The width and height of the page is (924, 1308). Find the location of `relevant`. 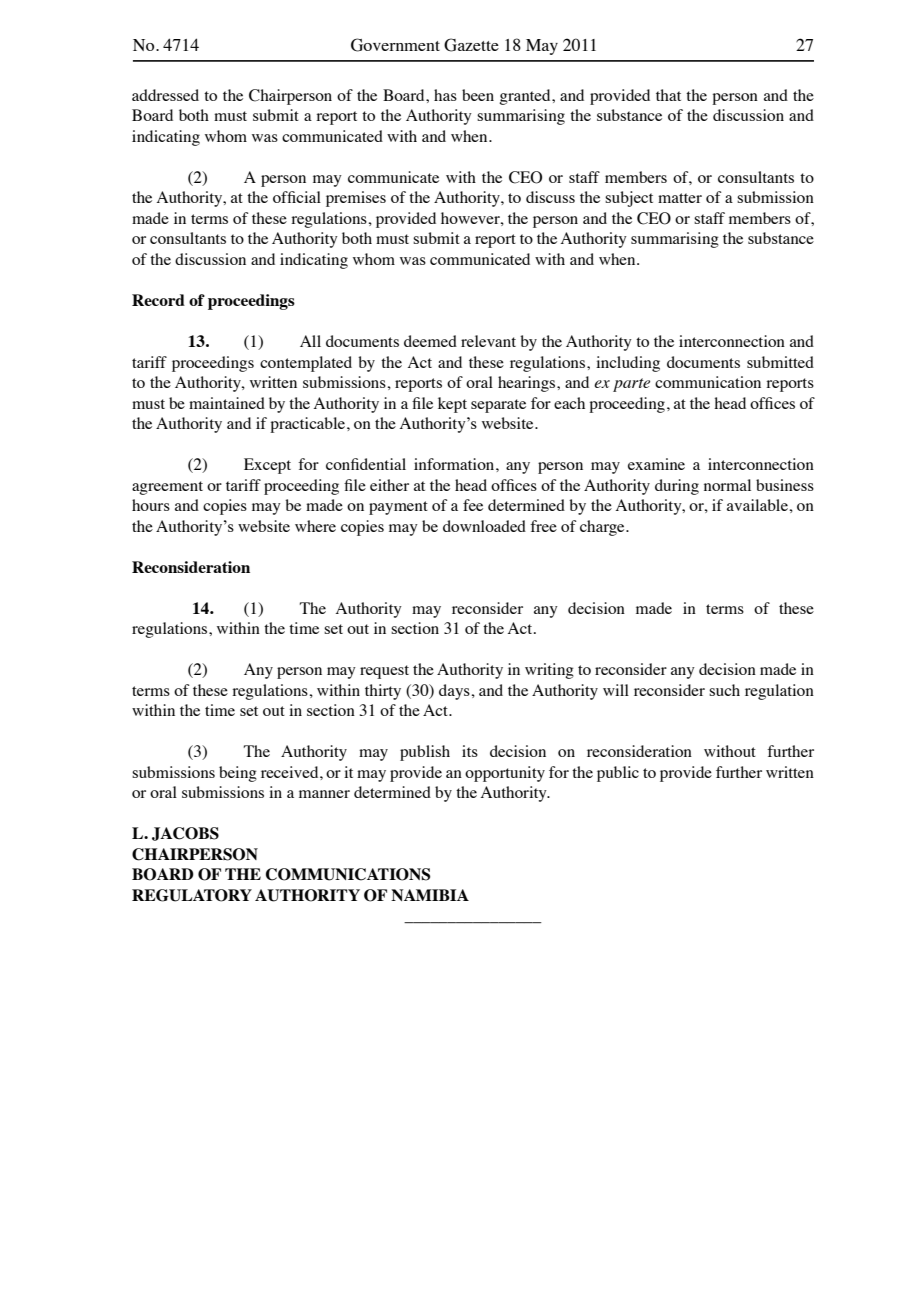

relevant is located at coordinates (488, 341).
